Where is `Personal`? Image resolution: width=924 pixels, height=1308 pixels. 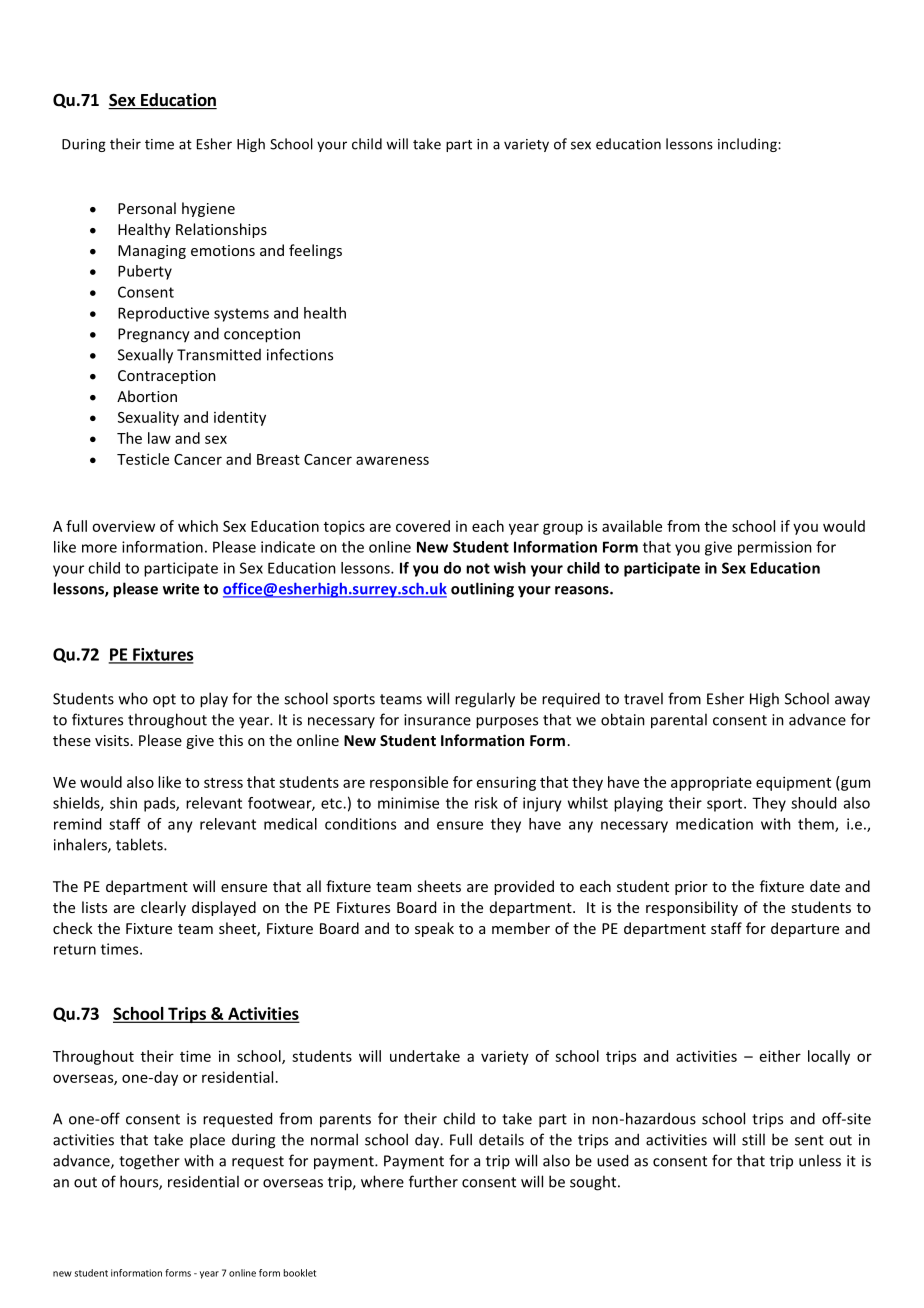
Personal is located at coordinates (147, 208).
